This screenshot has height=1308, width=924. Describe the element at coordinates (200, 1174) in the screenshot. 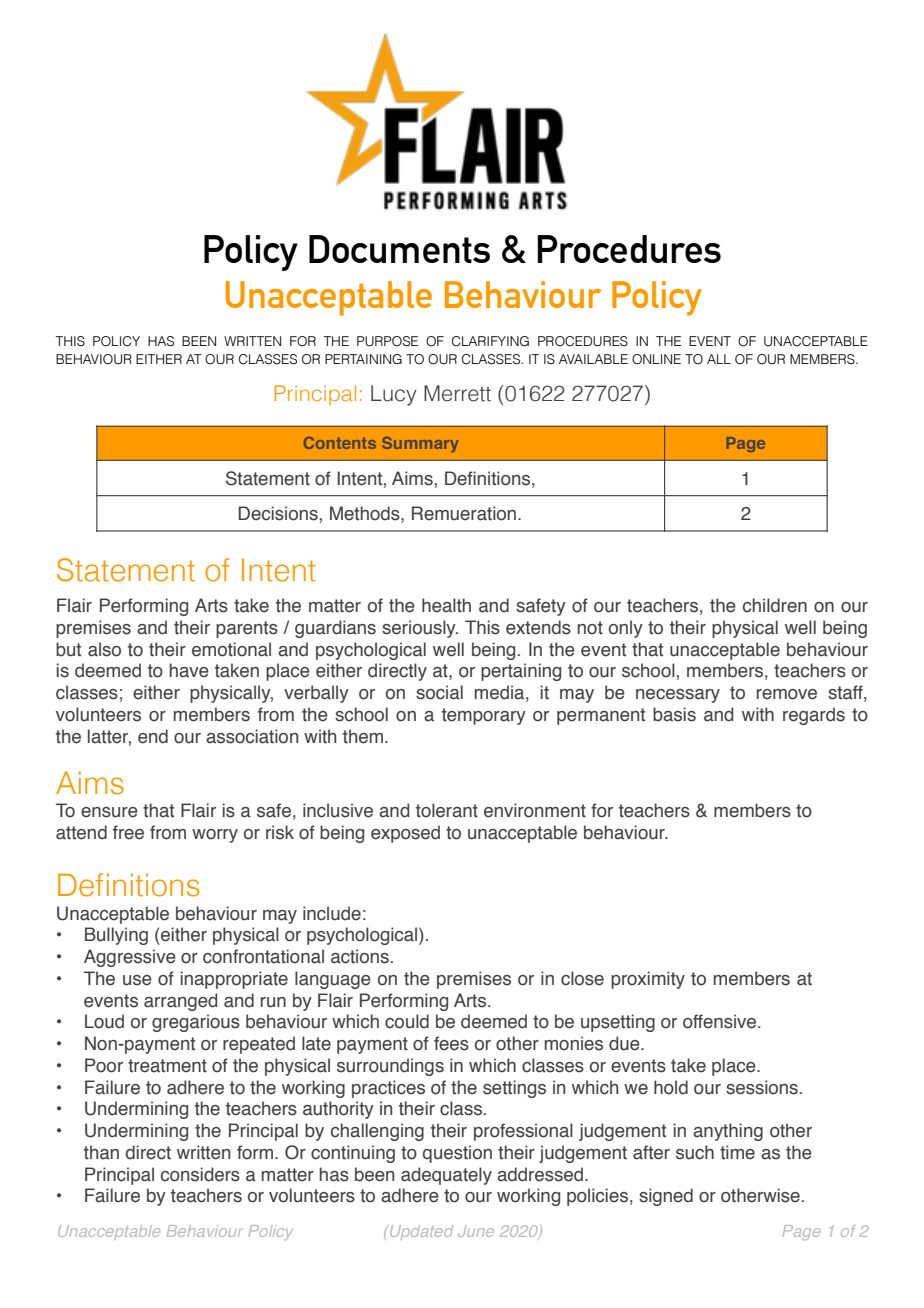

I see `considers` at that location.
